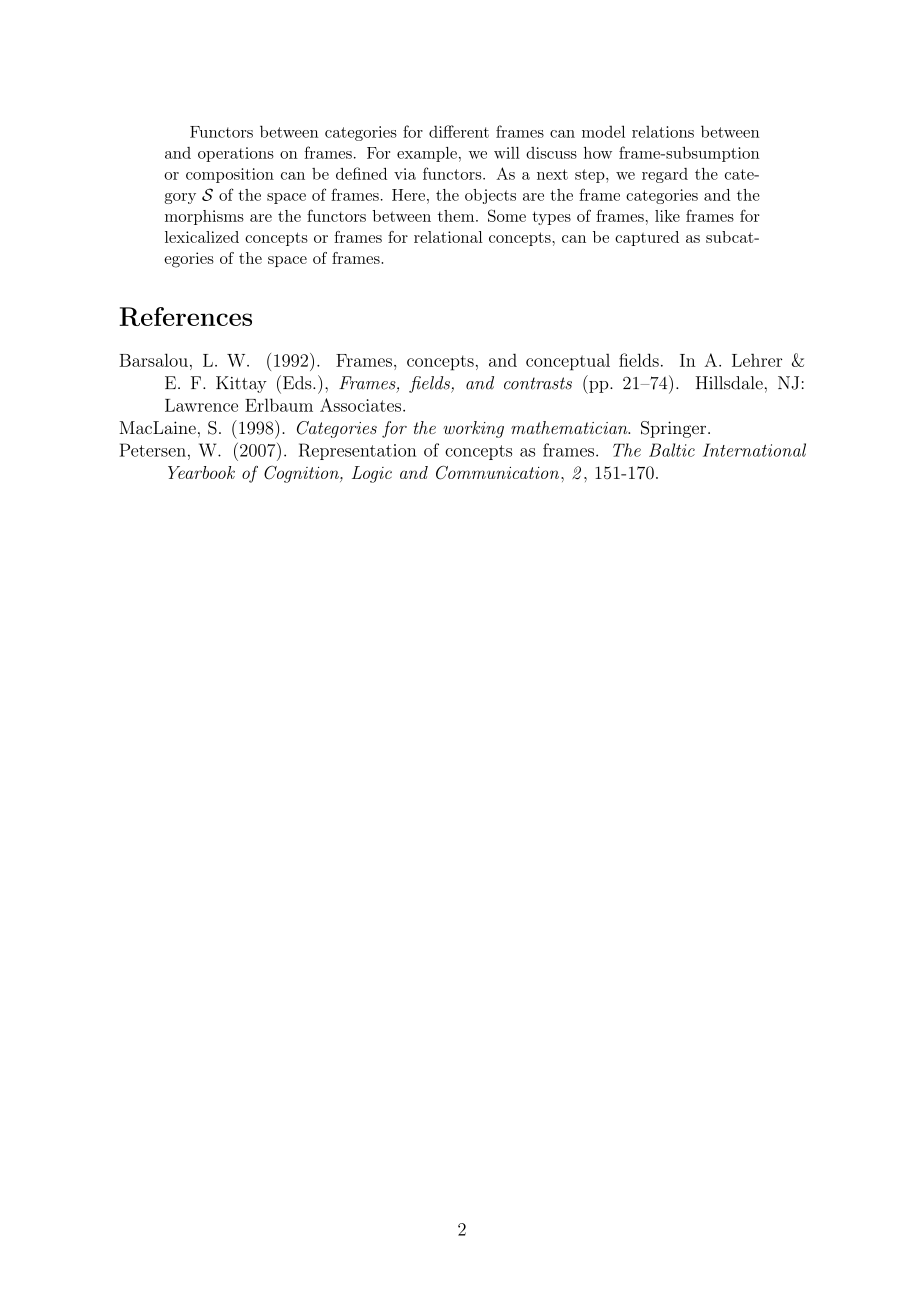 Image resolution: width=924 pixels, height=1308 pixels. What do you see at coordinates (663, 132) in the image?
I see `relations` at bounding box center [663, 132].
